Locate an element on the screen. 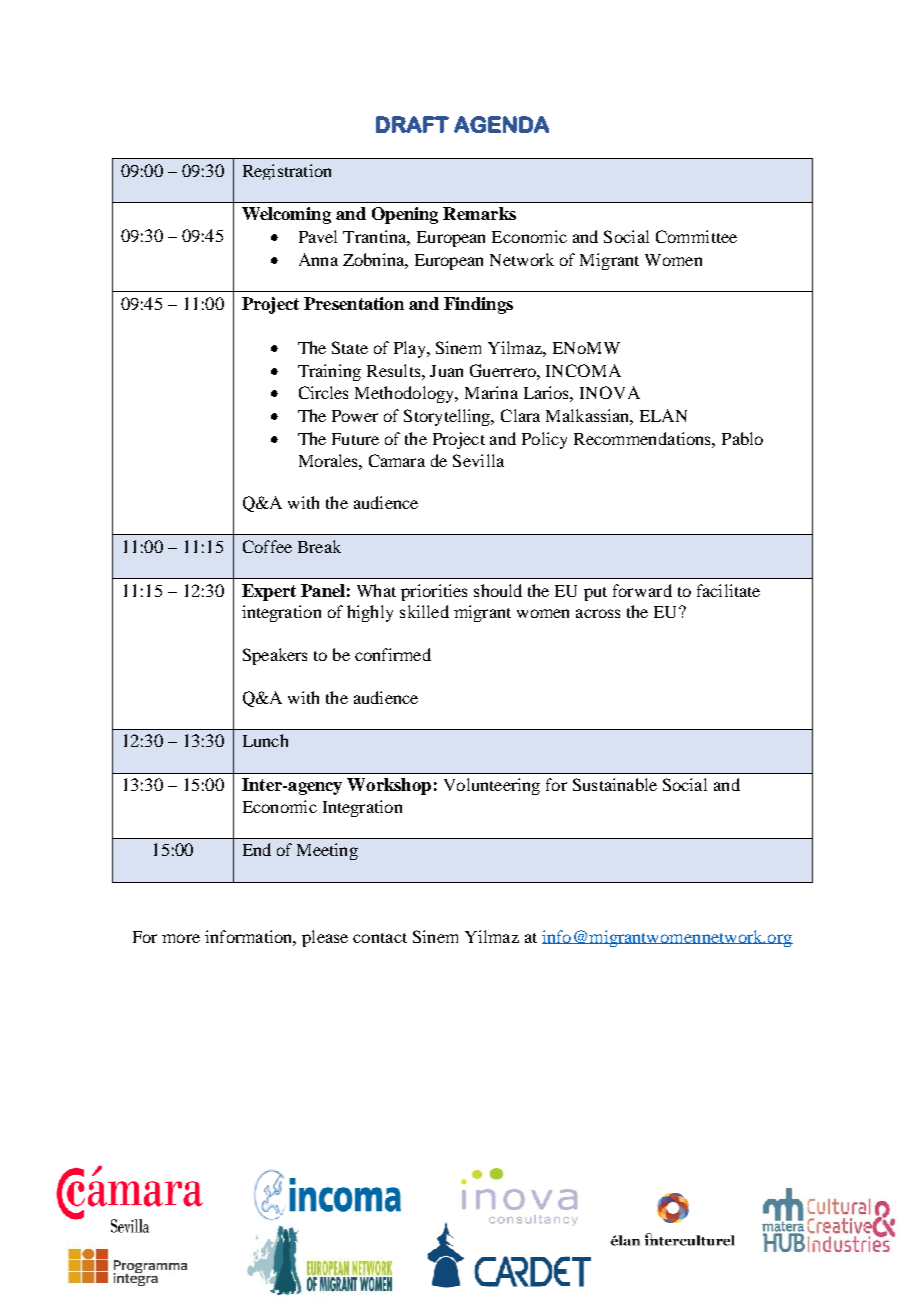 This screenshot has height=1308, width=924. contact is located at coordinates (380, 938).
